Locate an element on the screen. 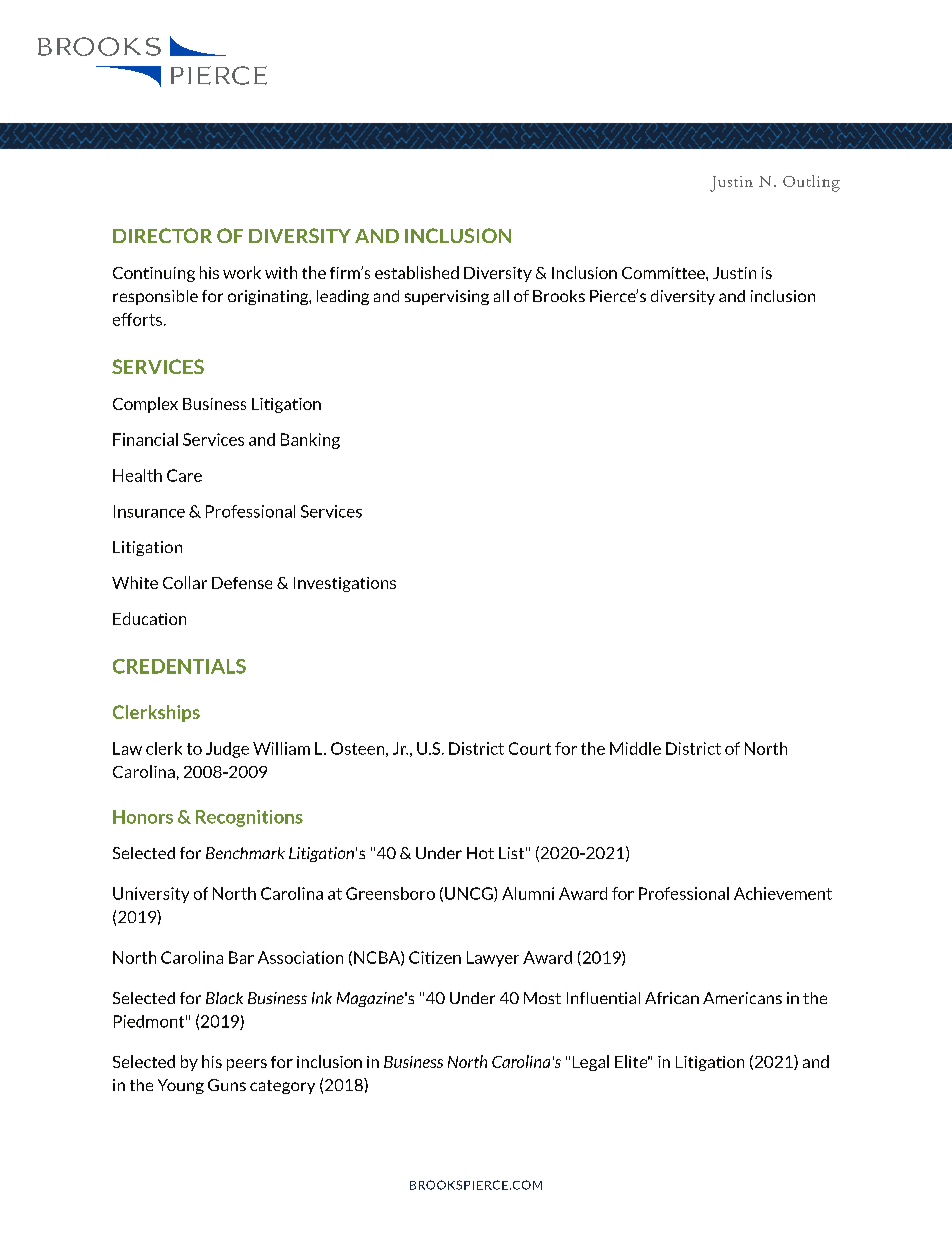 This screenshot has width=952, height=1233. established is located at coordinates (417, 272).
